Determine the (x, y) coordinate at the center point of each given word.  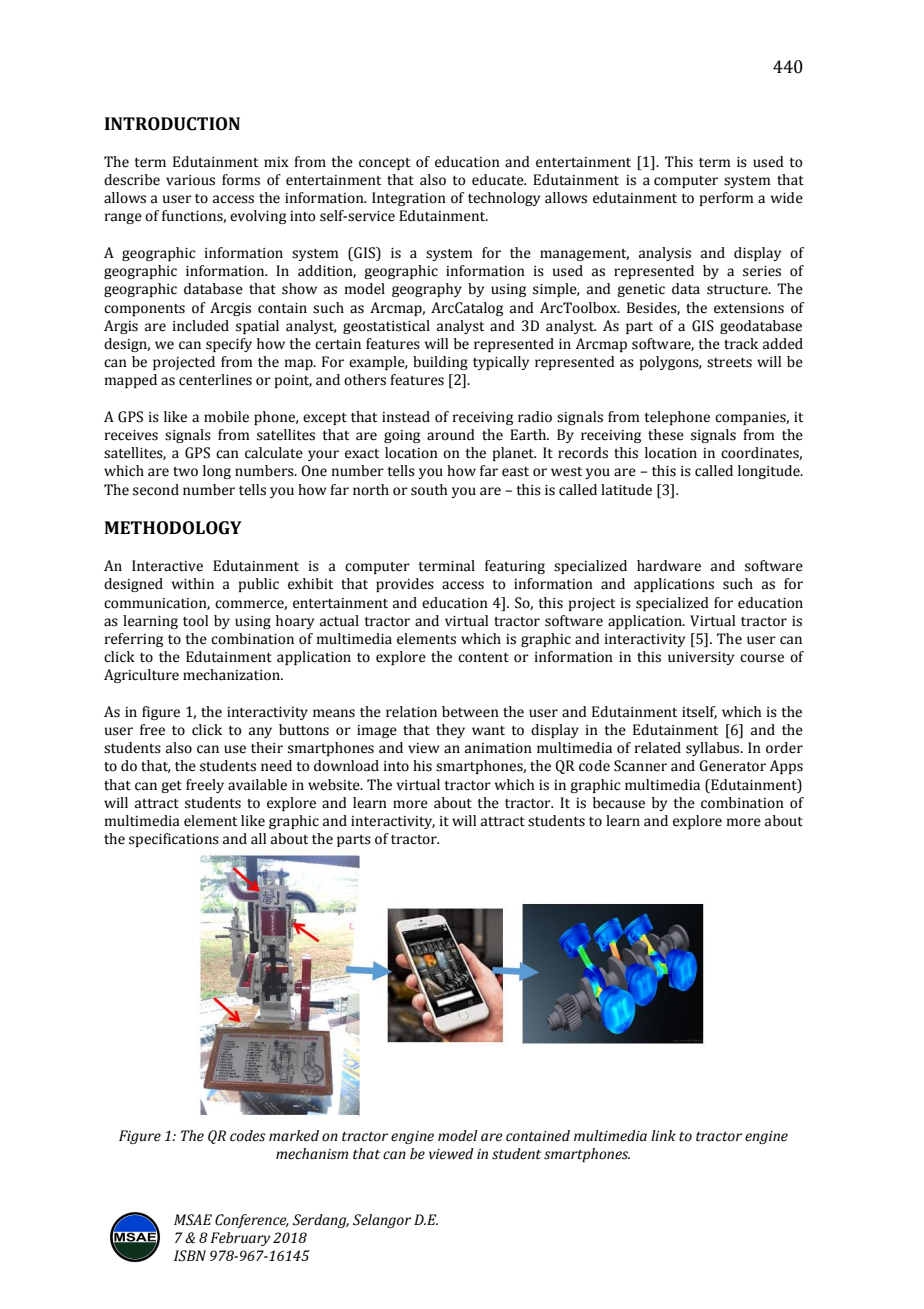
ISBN (190, 1256)
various (190, 180)
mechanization (232, 675)
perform (726, 199)
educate (499, 180)
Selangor (382, 1221)
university (701, 658)
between (470, 712)
